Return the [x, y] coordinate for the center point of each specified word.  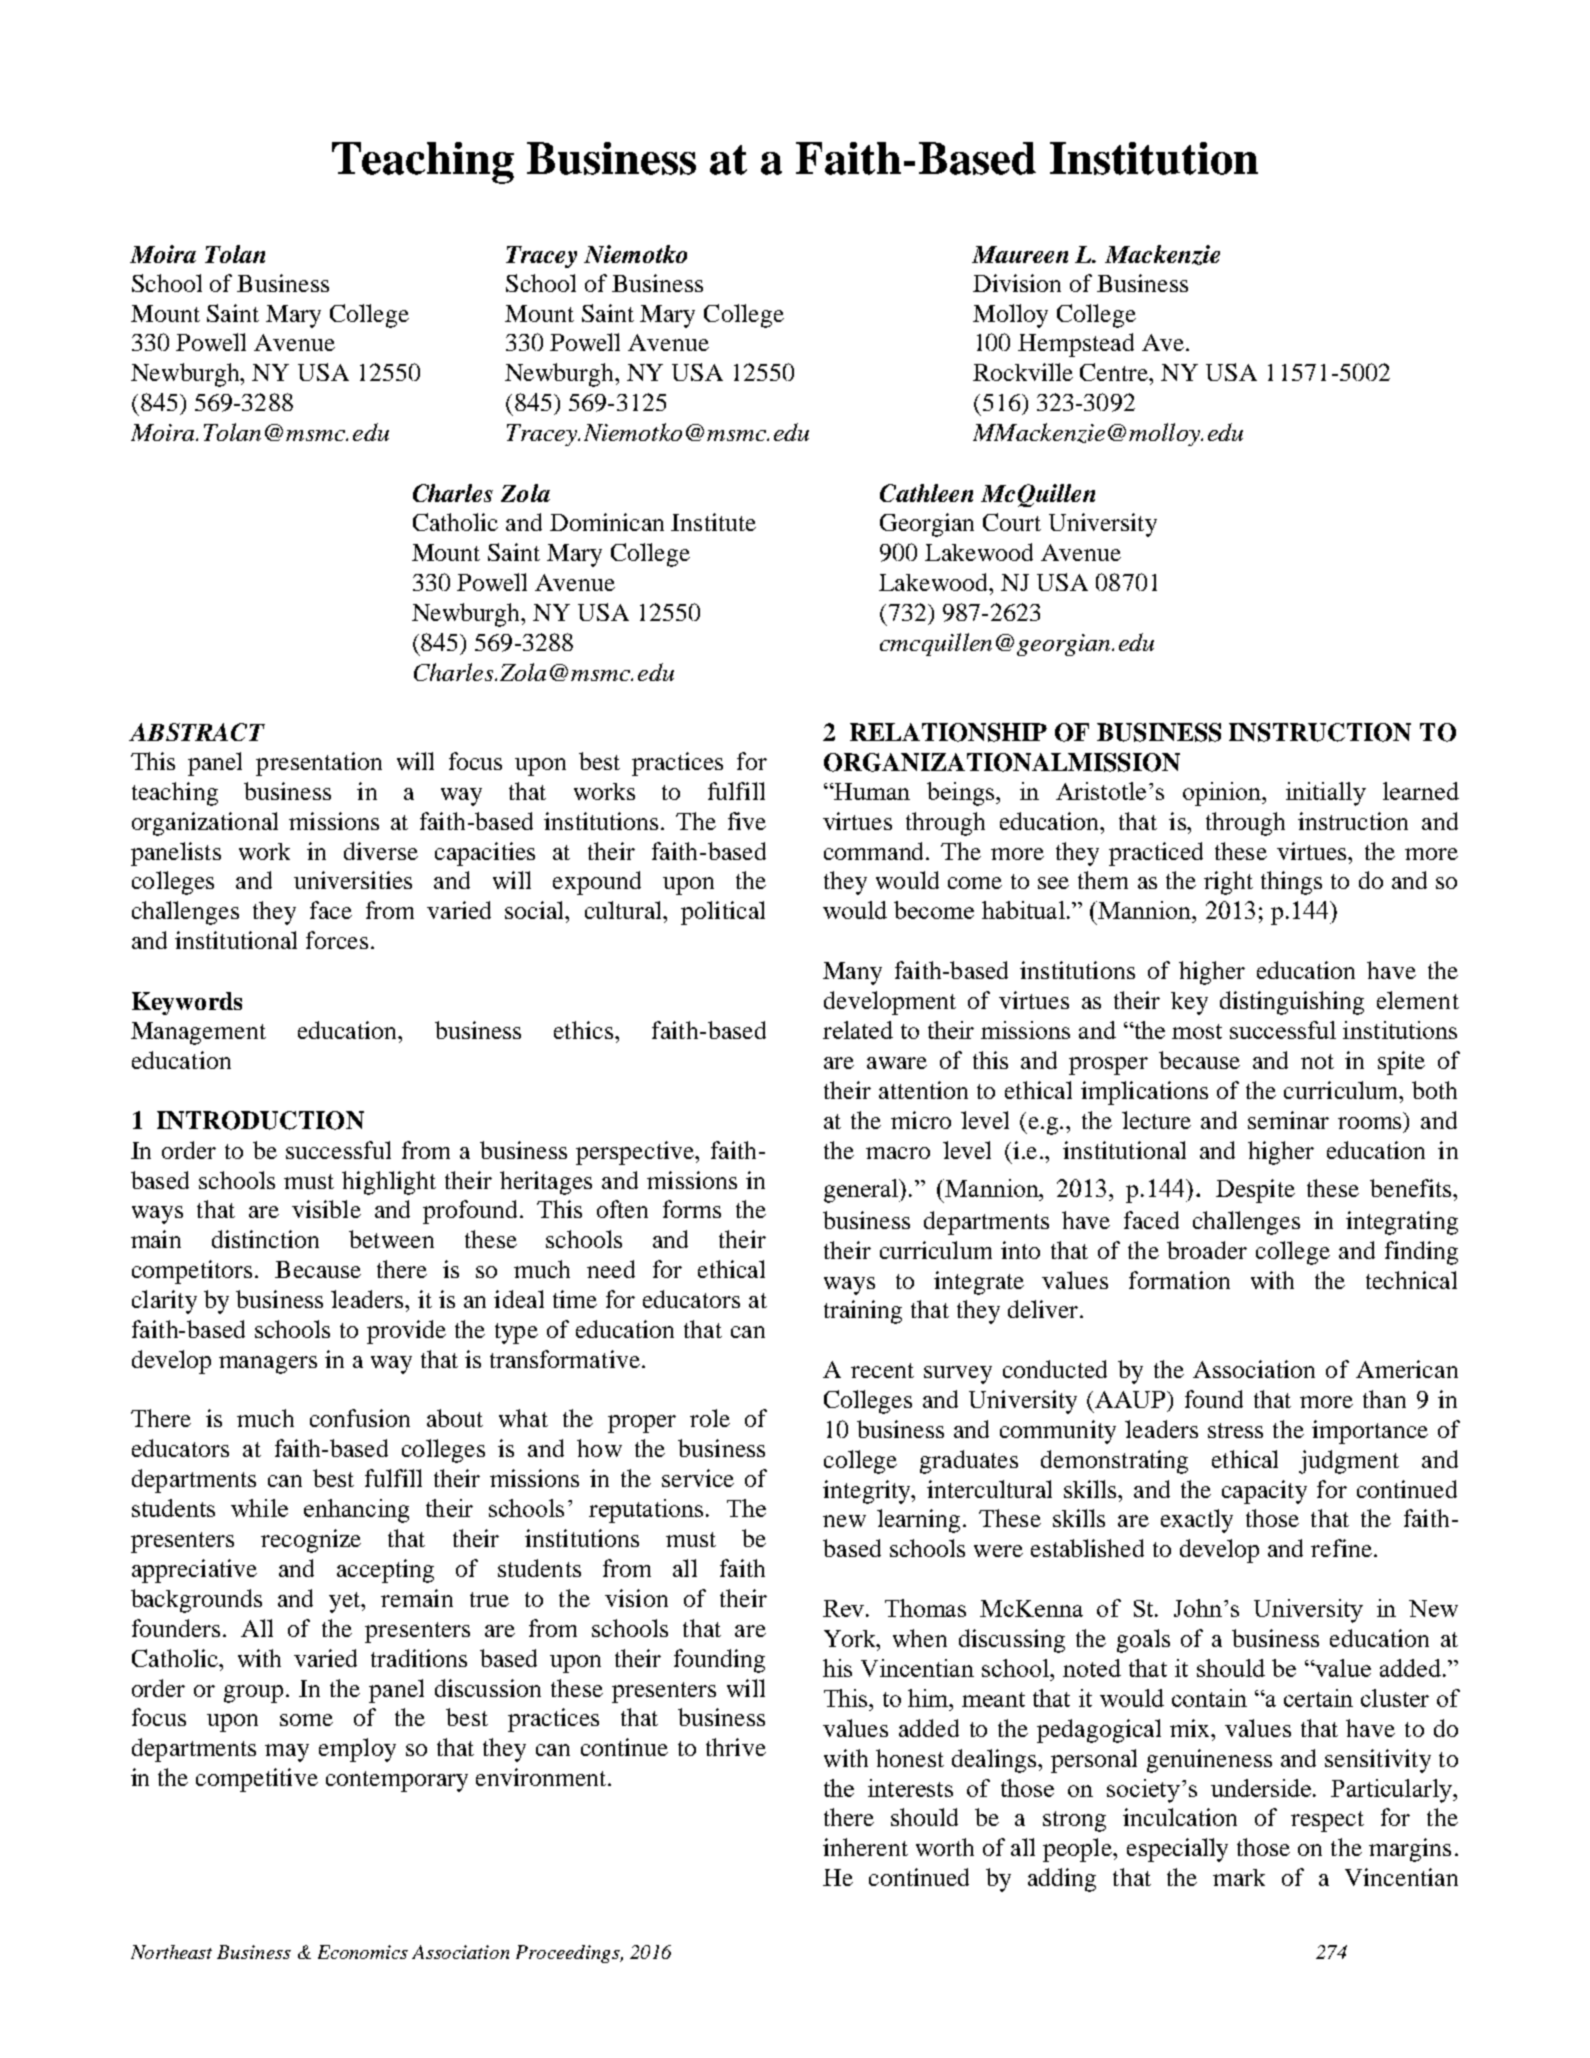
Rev [845, 1608]
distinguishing [1292, 1003]
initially [1326, 794]
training [863, 1312]
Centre [1115, 372]
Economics [363, 1952]
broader [1207, 1250]
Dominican [607, 522]
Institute [713, 522]
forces [337, 940]
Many [852, 973]
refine [1341, 1548]
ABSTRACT [197, 732]
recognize [311, 1541]
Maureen [1020, 254]
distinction [265, 1239]
